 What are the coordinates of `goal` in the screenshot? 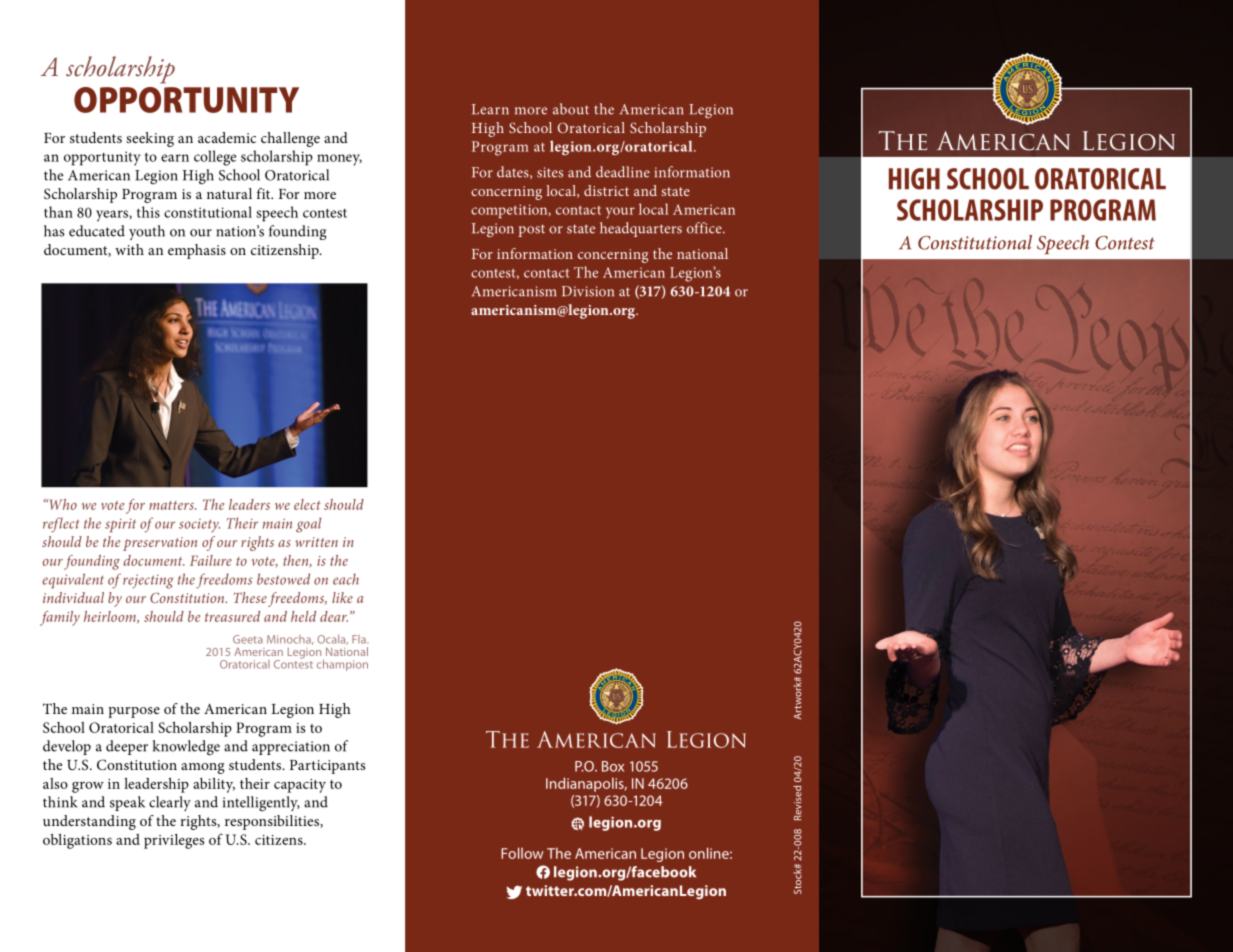 It's located at (308, 525).
